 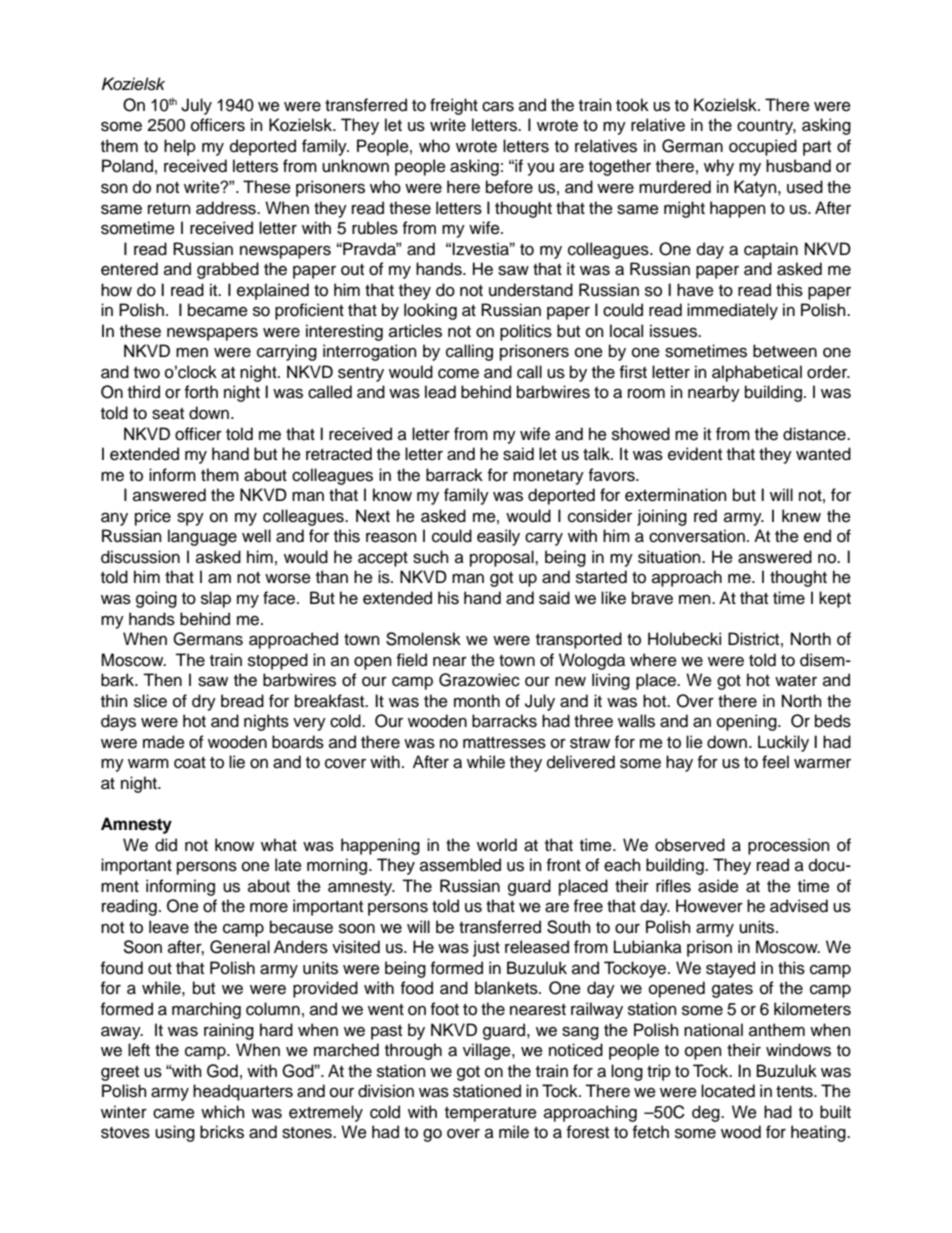 I want to click on located, so click(x=728, y=1091).
